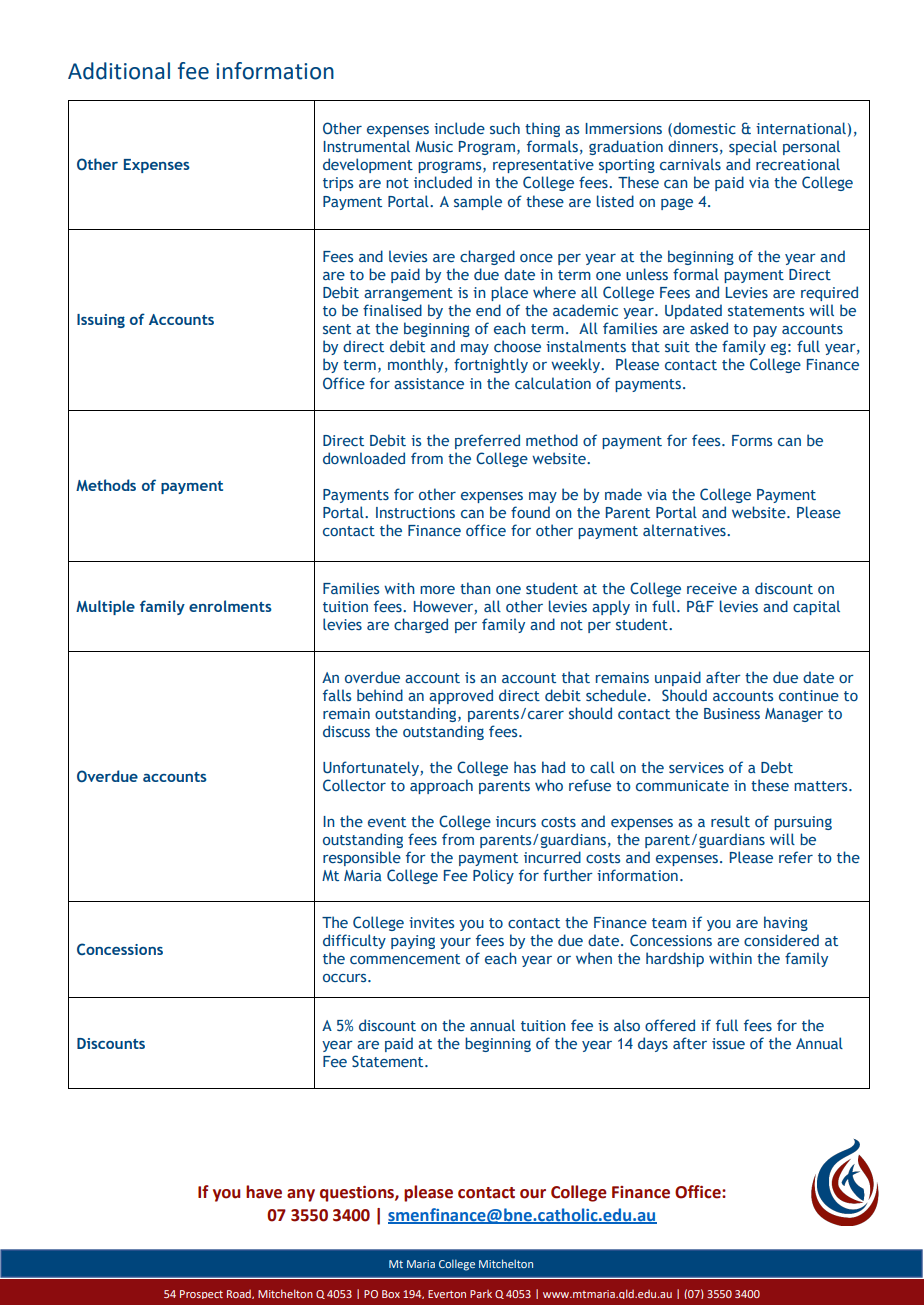  Describe the element at coordinates (101, 321) in the screenshot. I see `Issuing` at that location.
